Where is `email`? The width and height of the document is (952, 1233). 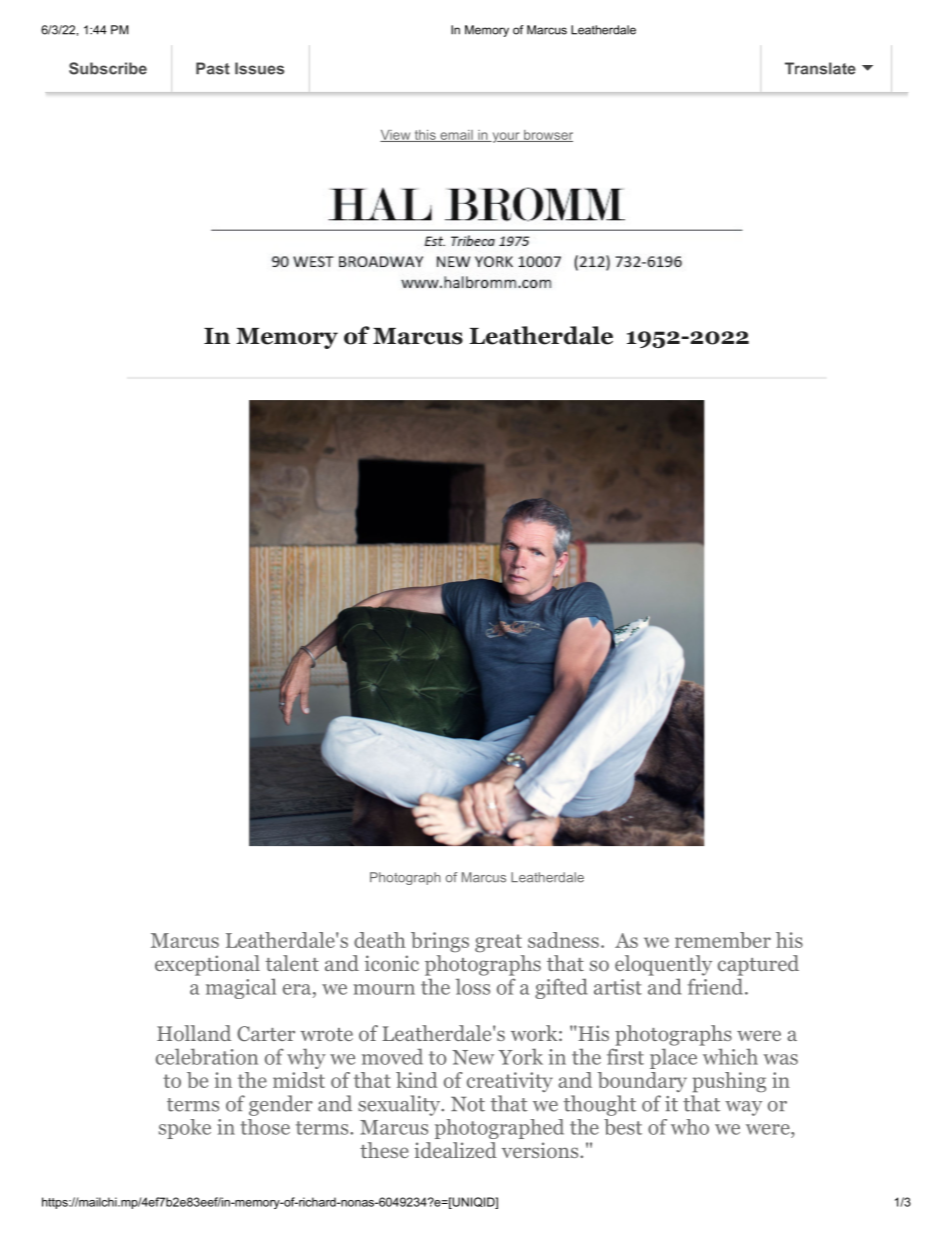 email is located at coordinates (456, 136).
